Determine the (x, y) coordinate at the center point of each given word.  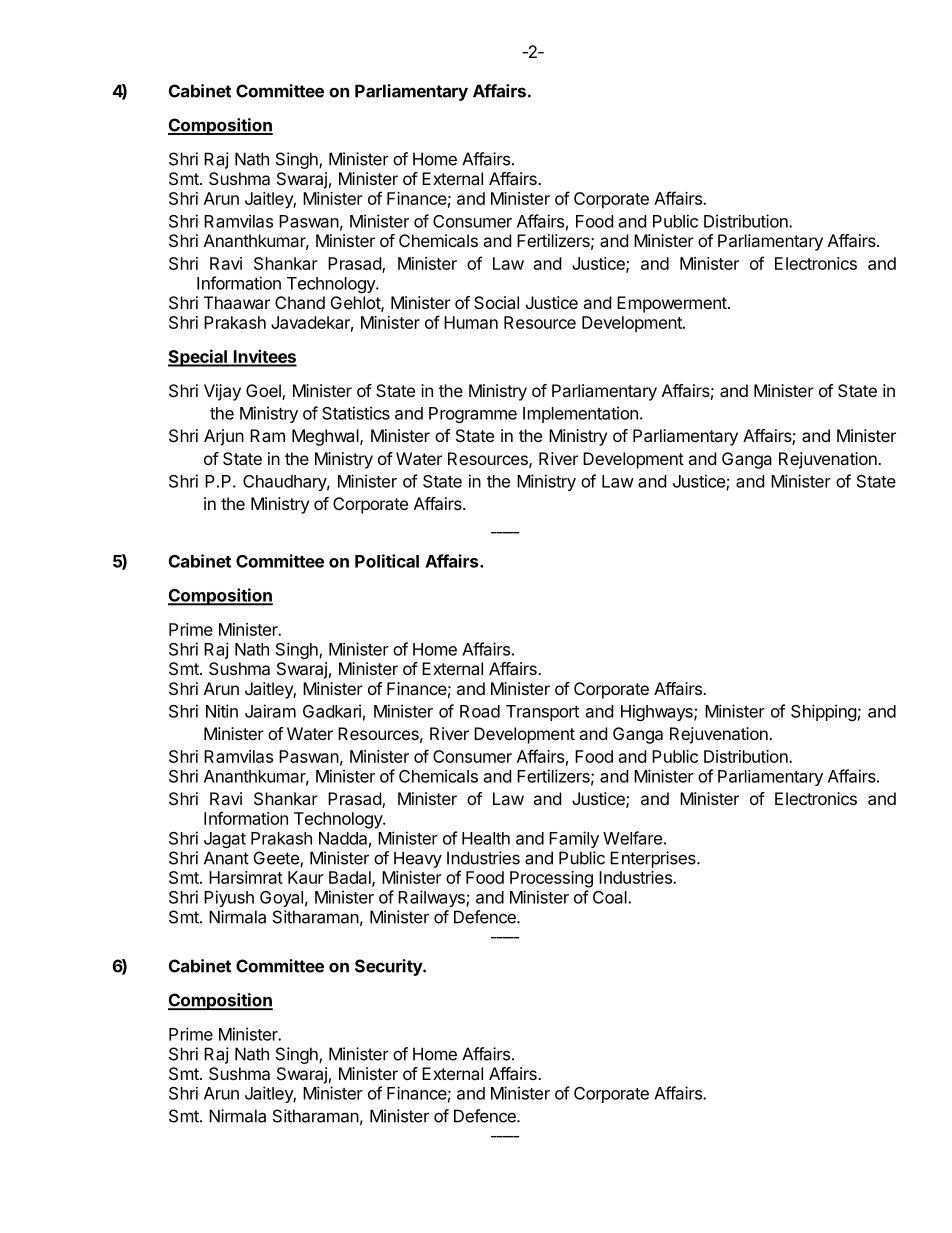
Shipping (824, 712)
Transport (542, 713)
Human (471, 322)
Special (198, 358)
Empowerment (672, 304)
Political (387, 561)
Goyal (281, 899)
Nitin (222, 711)
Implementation (580, 414)
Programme (473, 415)
